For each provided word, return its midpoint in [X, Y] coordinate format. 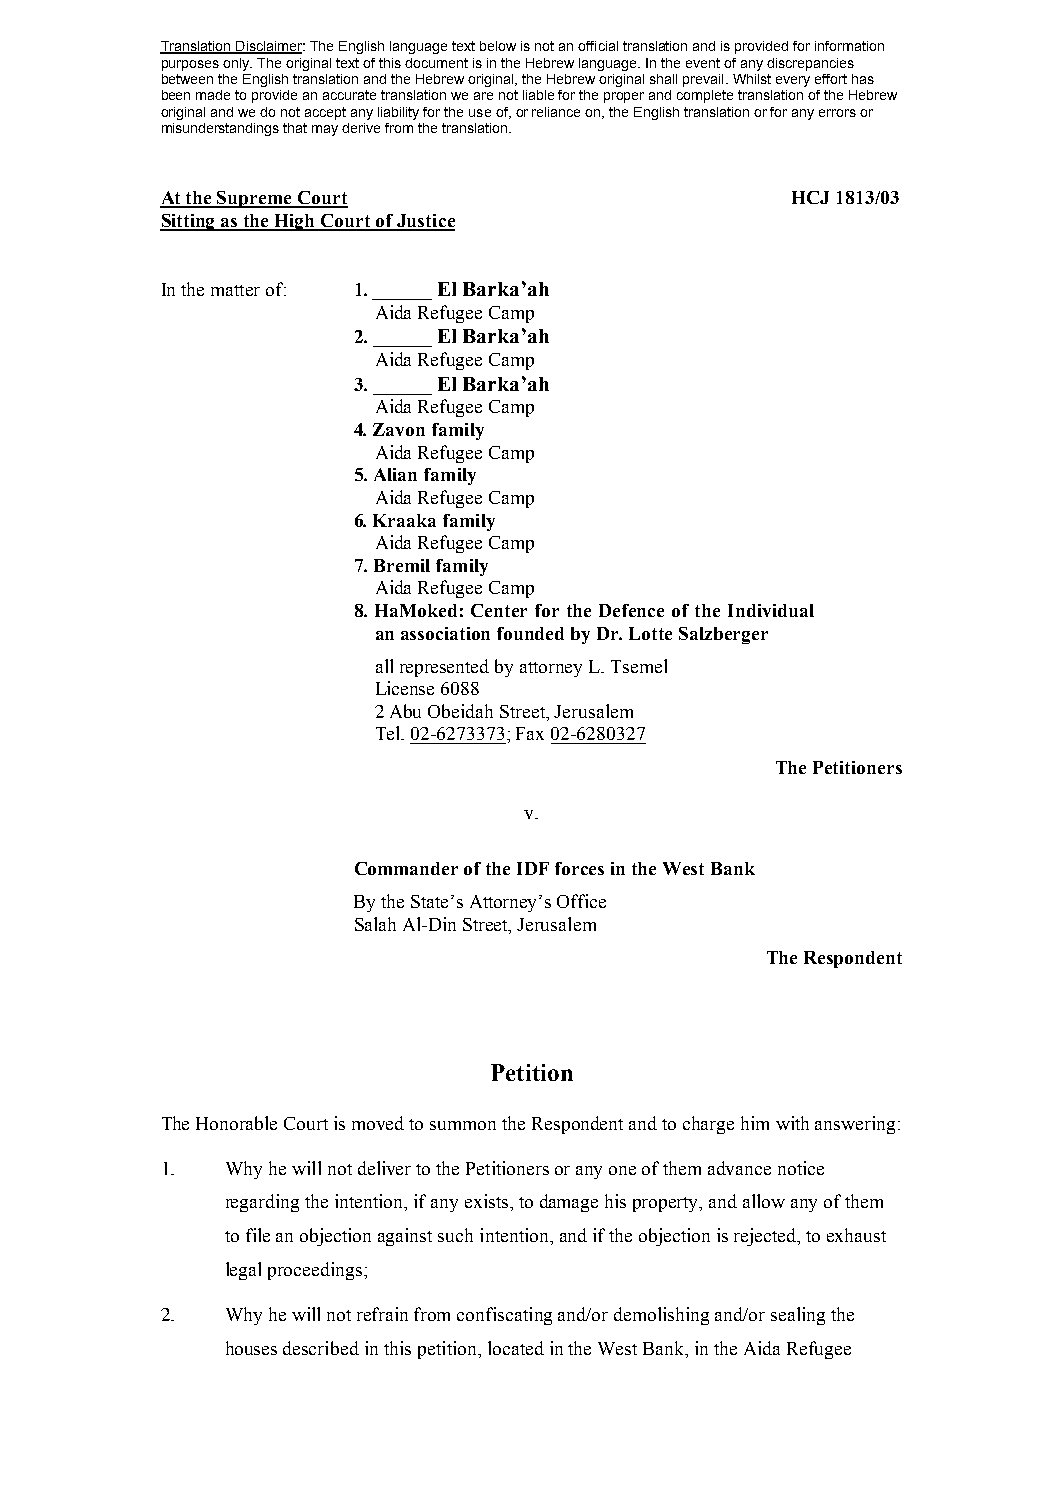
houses [251, 1348]
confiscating [504, 1316]
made [213, 95]
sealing [798, 1316]
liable [538, 95]
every [793, 81]
